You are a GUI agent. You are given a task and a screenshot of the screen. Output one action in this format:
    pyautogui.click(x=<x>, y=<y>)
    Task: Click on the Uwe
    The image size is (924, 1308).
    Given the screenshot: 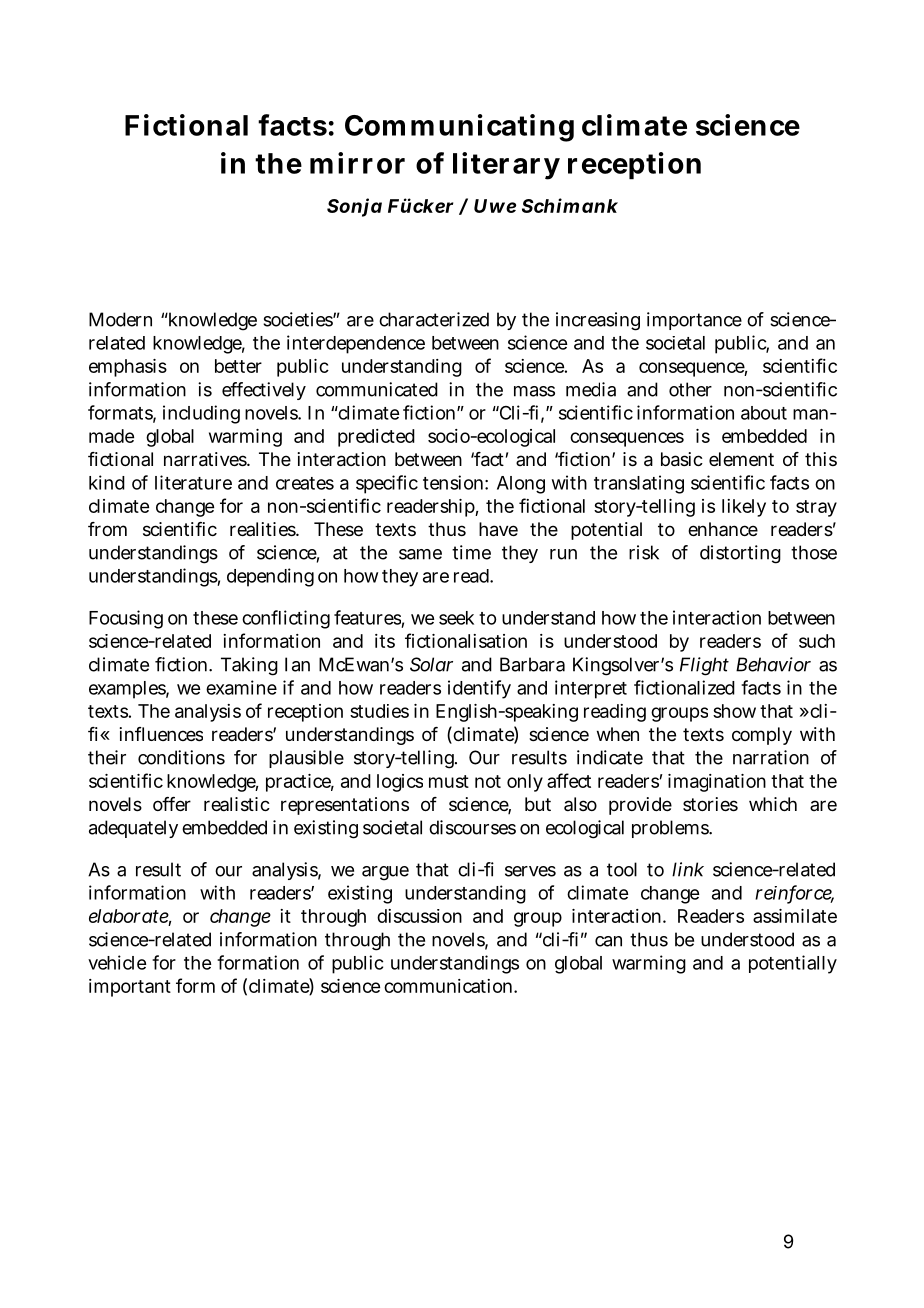 What is the action you would take?
    pyautogui.click(x=495, y=206)
